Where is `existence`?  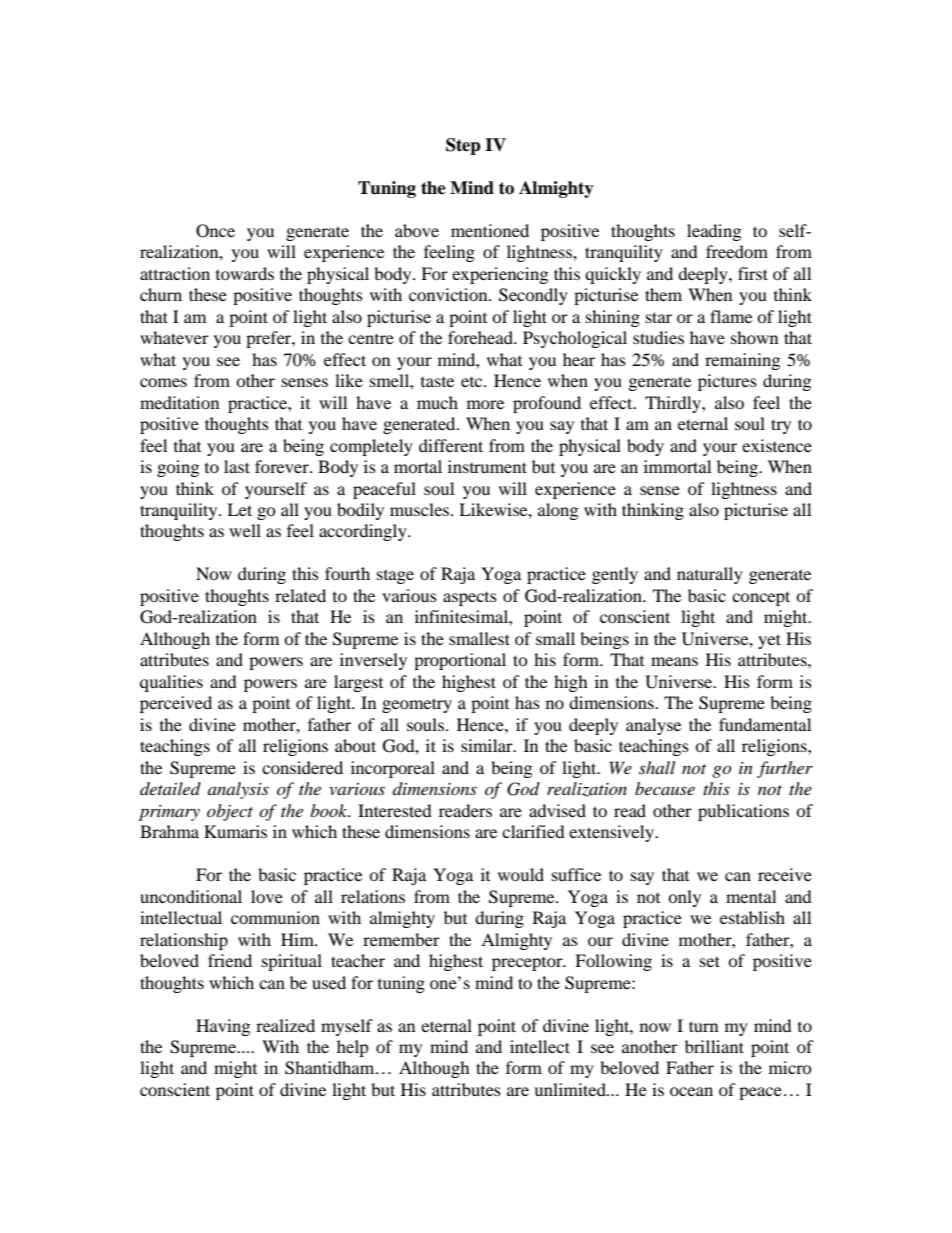 existence is located at coordinates (777, 445).
